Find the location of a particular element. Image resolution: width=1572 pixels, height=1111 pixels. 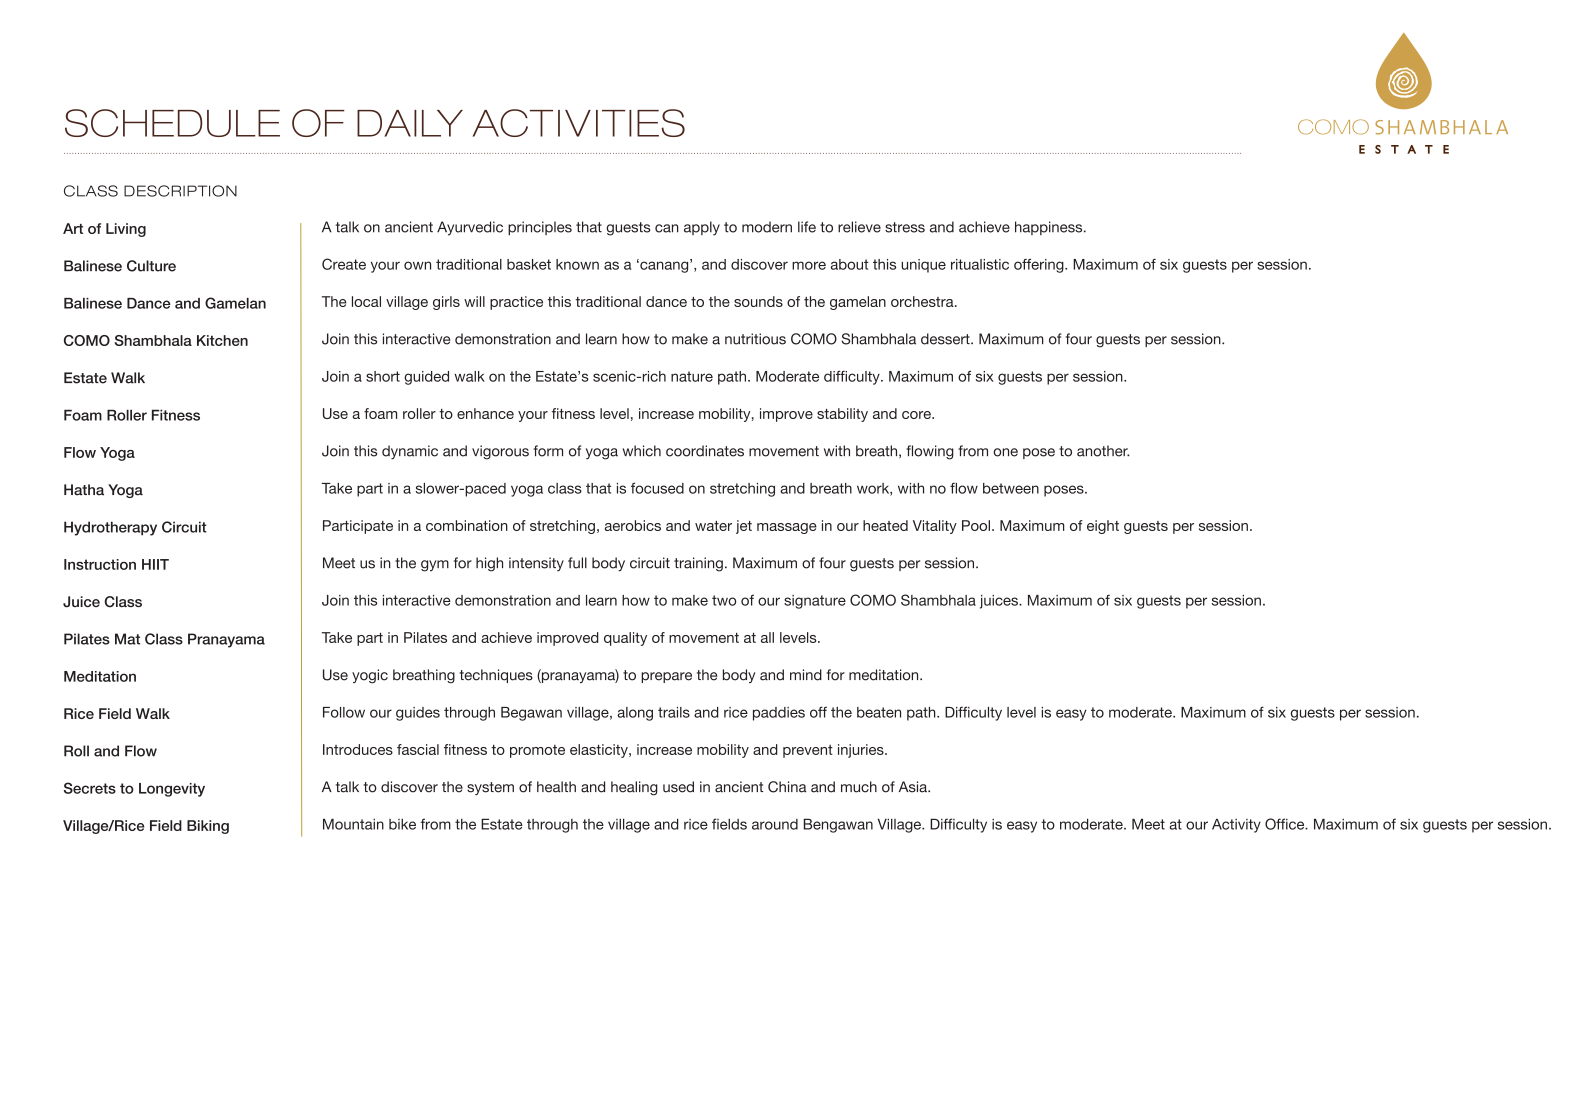

healing is located at coordinates (634, 788).
